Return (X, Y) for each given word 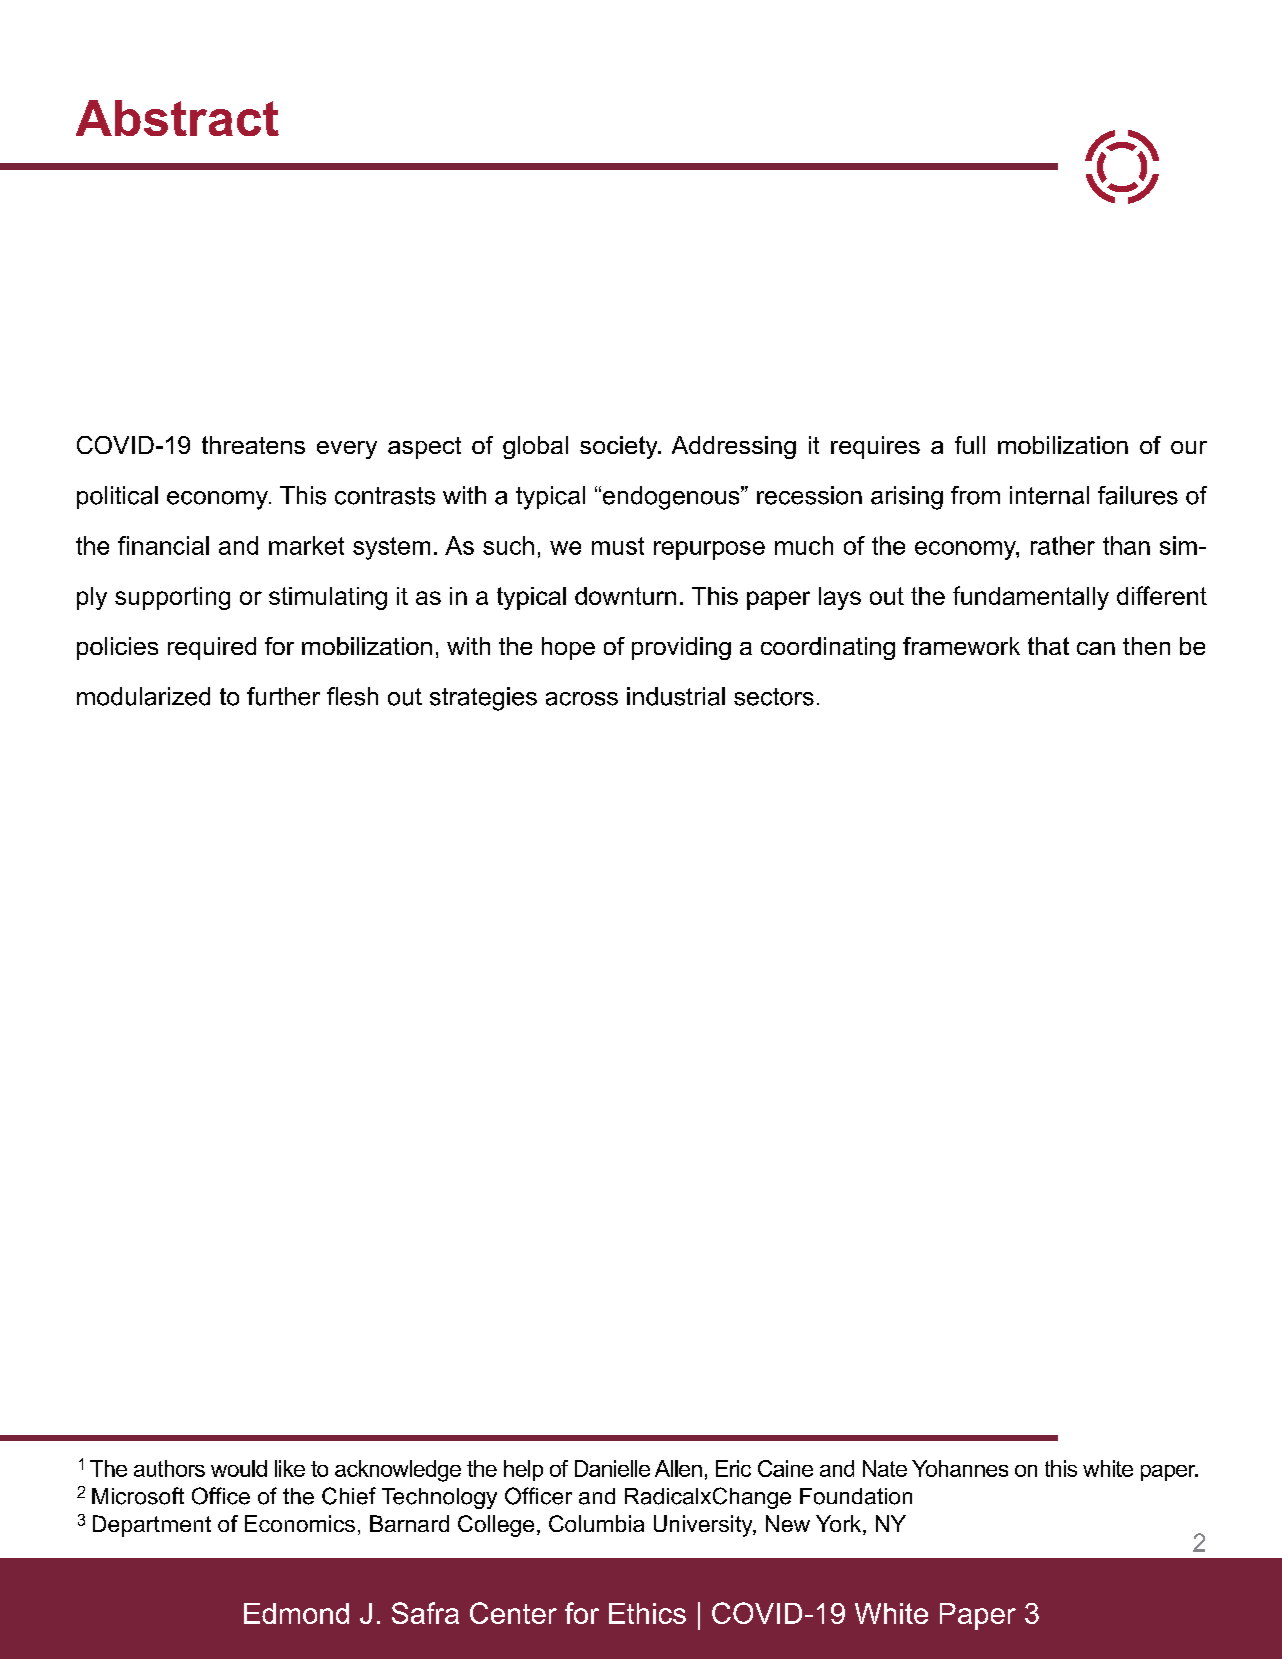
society (620, 447)
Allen (678, 1468)
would (239, 1468)
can (1096, 648)
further (283, 696)
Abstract (177, 118)
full (970, 445)
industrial (676, 696)
